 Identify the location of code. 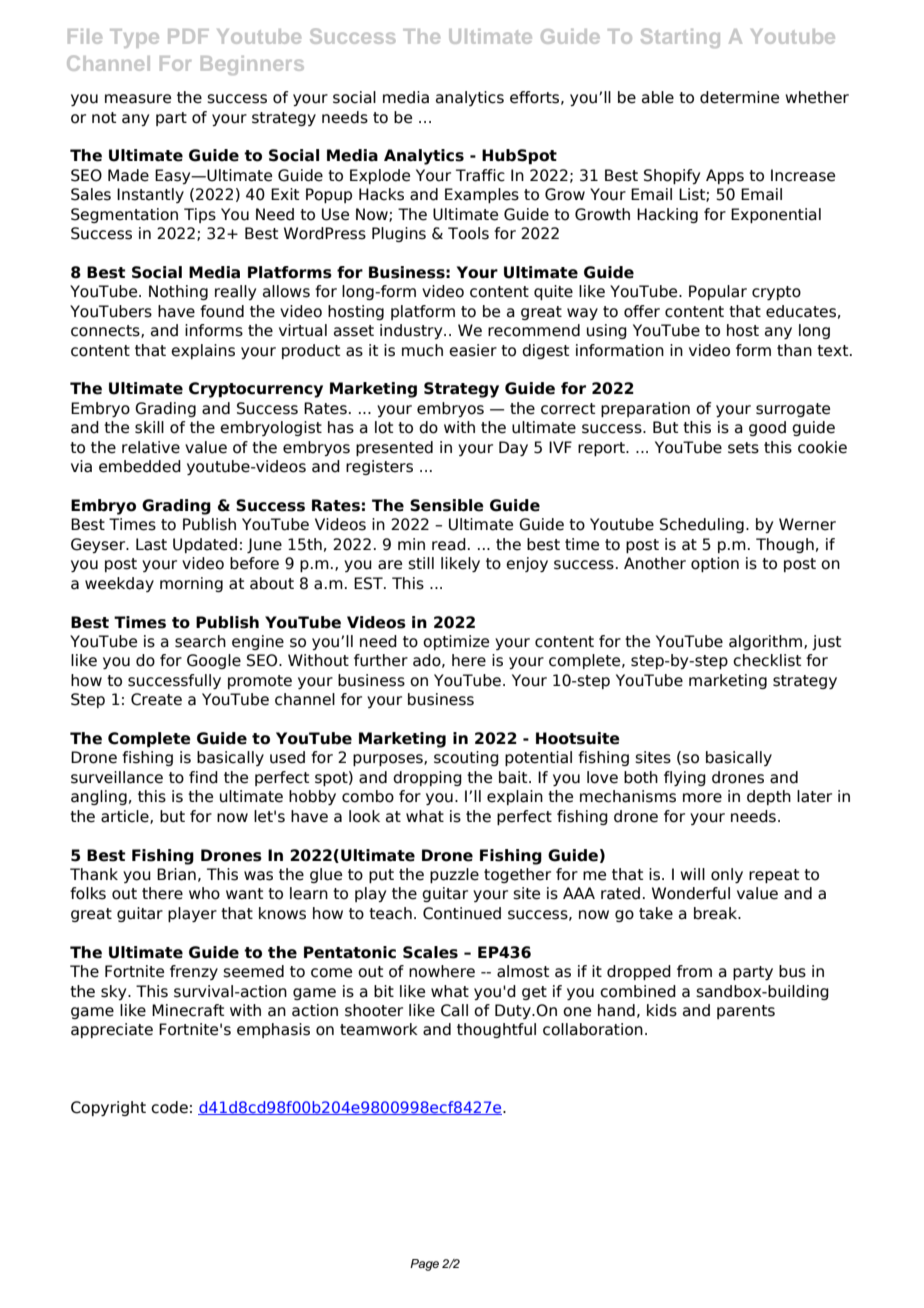
(169, 1107).
